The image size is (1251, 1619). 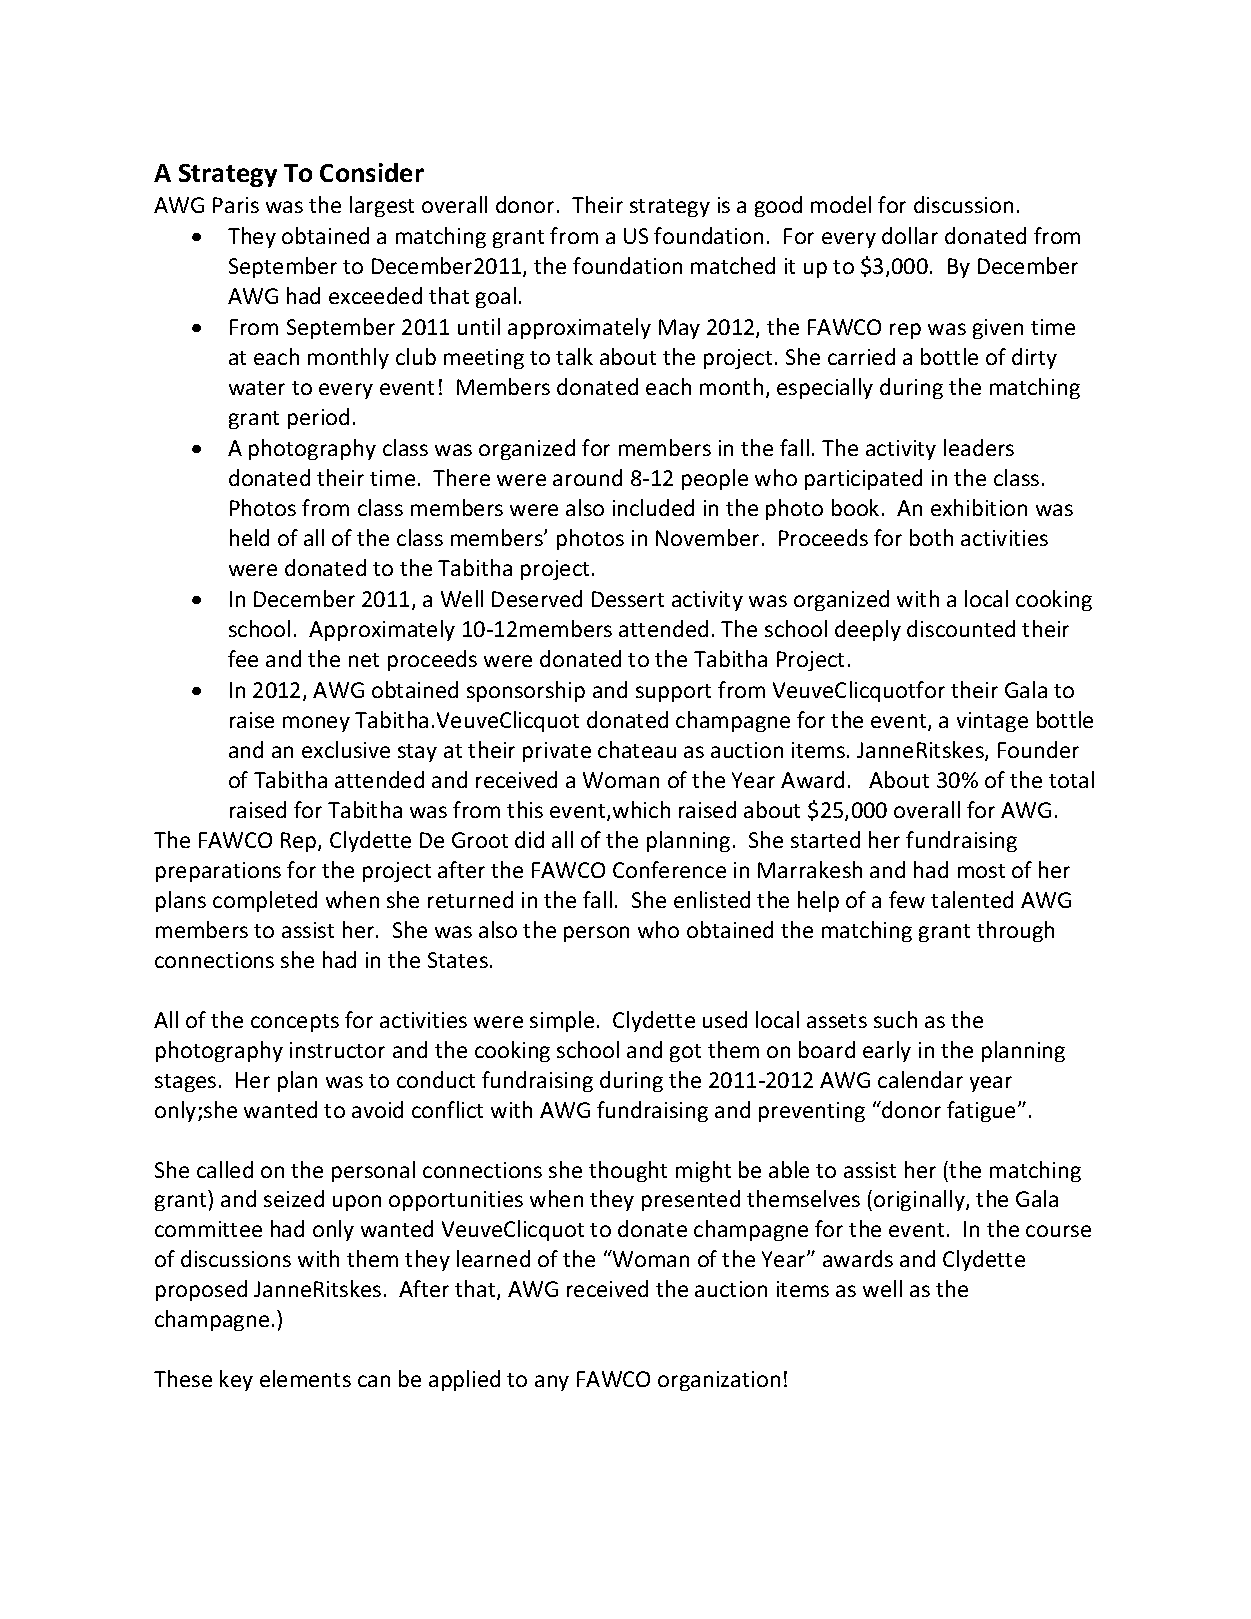 What do you see at coordinates (249, 537) in the image?
I see `held` at bounding box center [249, 537].
